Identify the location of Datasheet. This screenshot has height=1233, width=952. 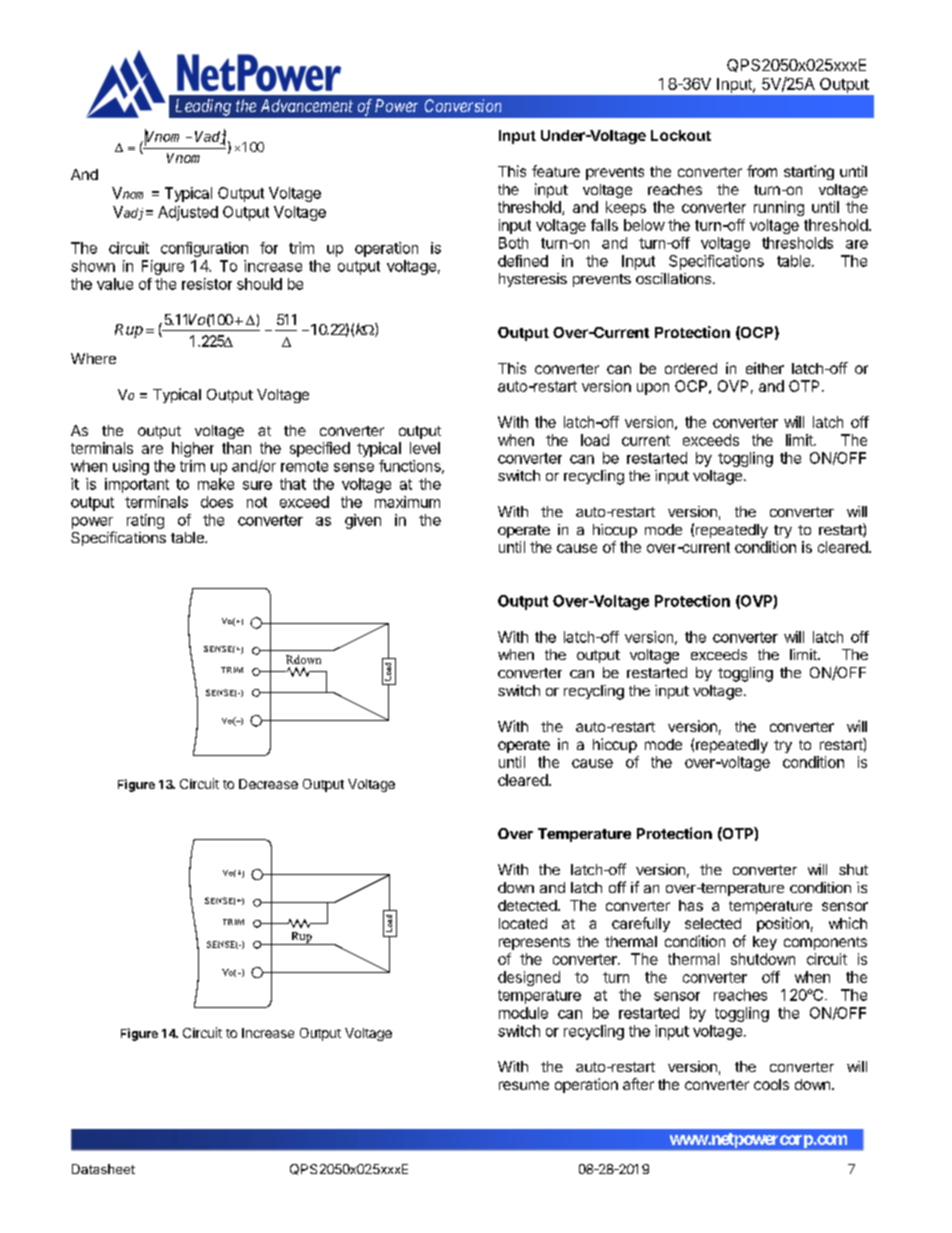
(103, 1169).
